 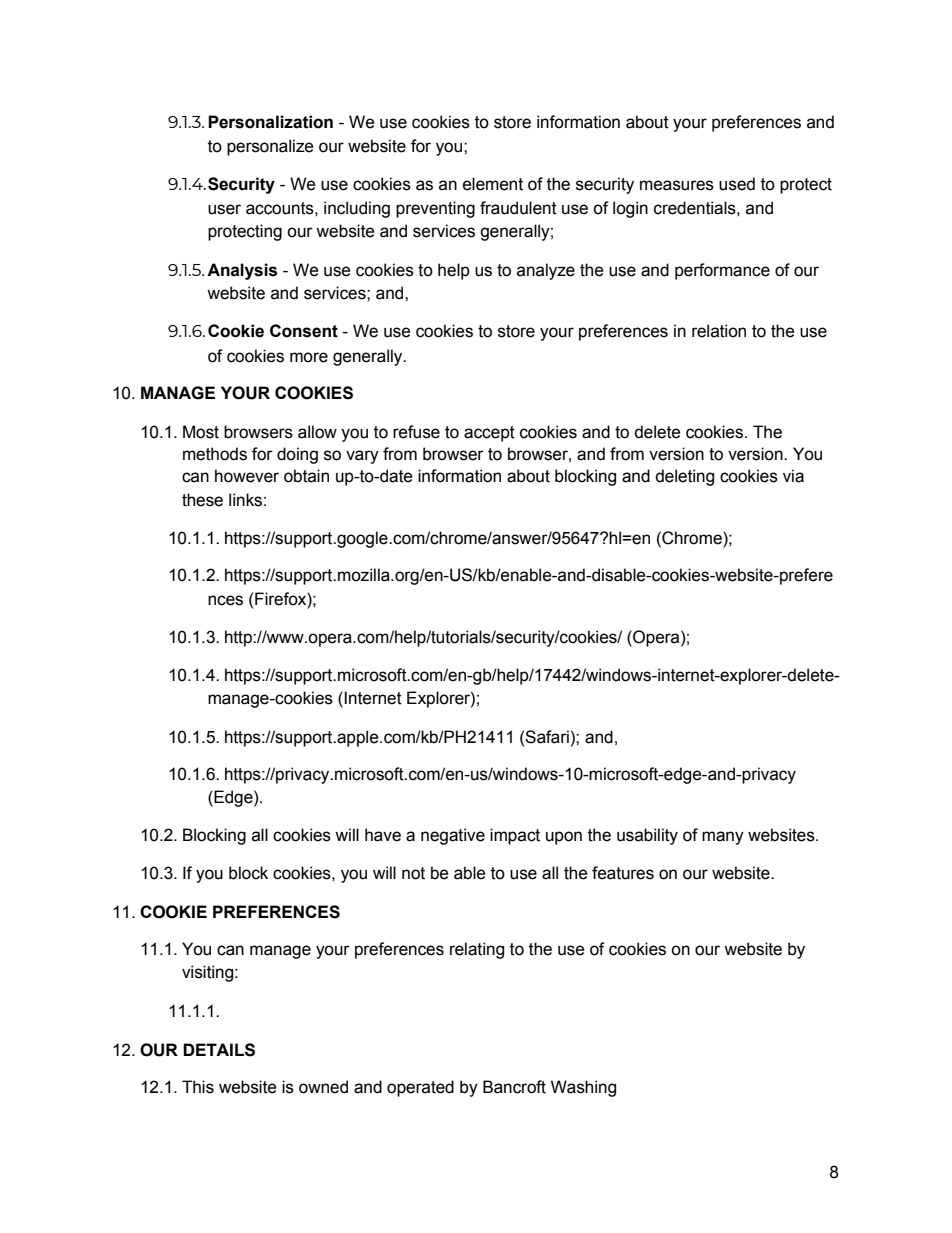 I want to click on more, so click(x=309, y=357).
